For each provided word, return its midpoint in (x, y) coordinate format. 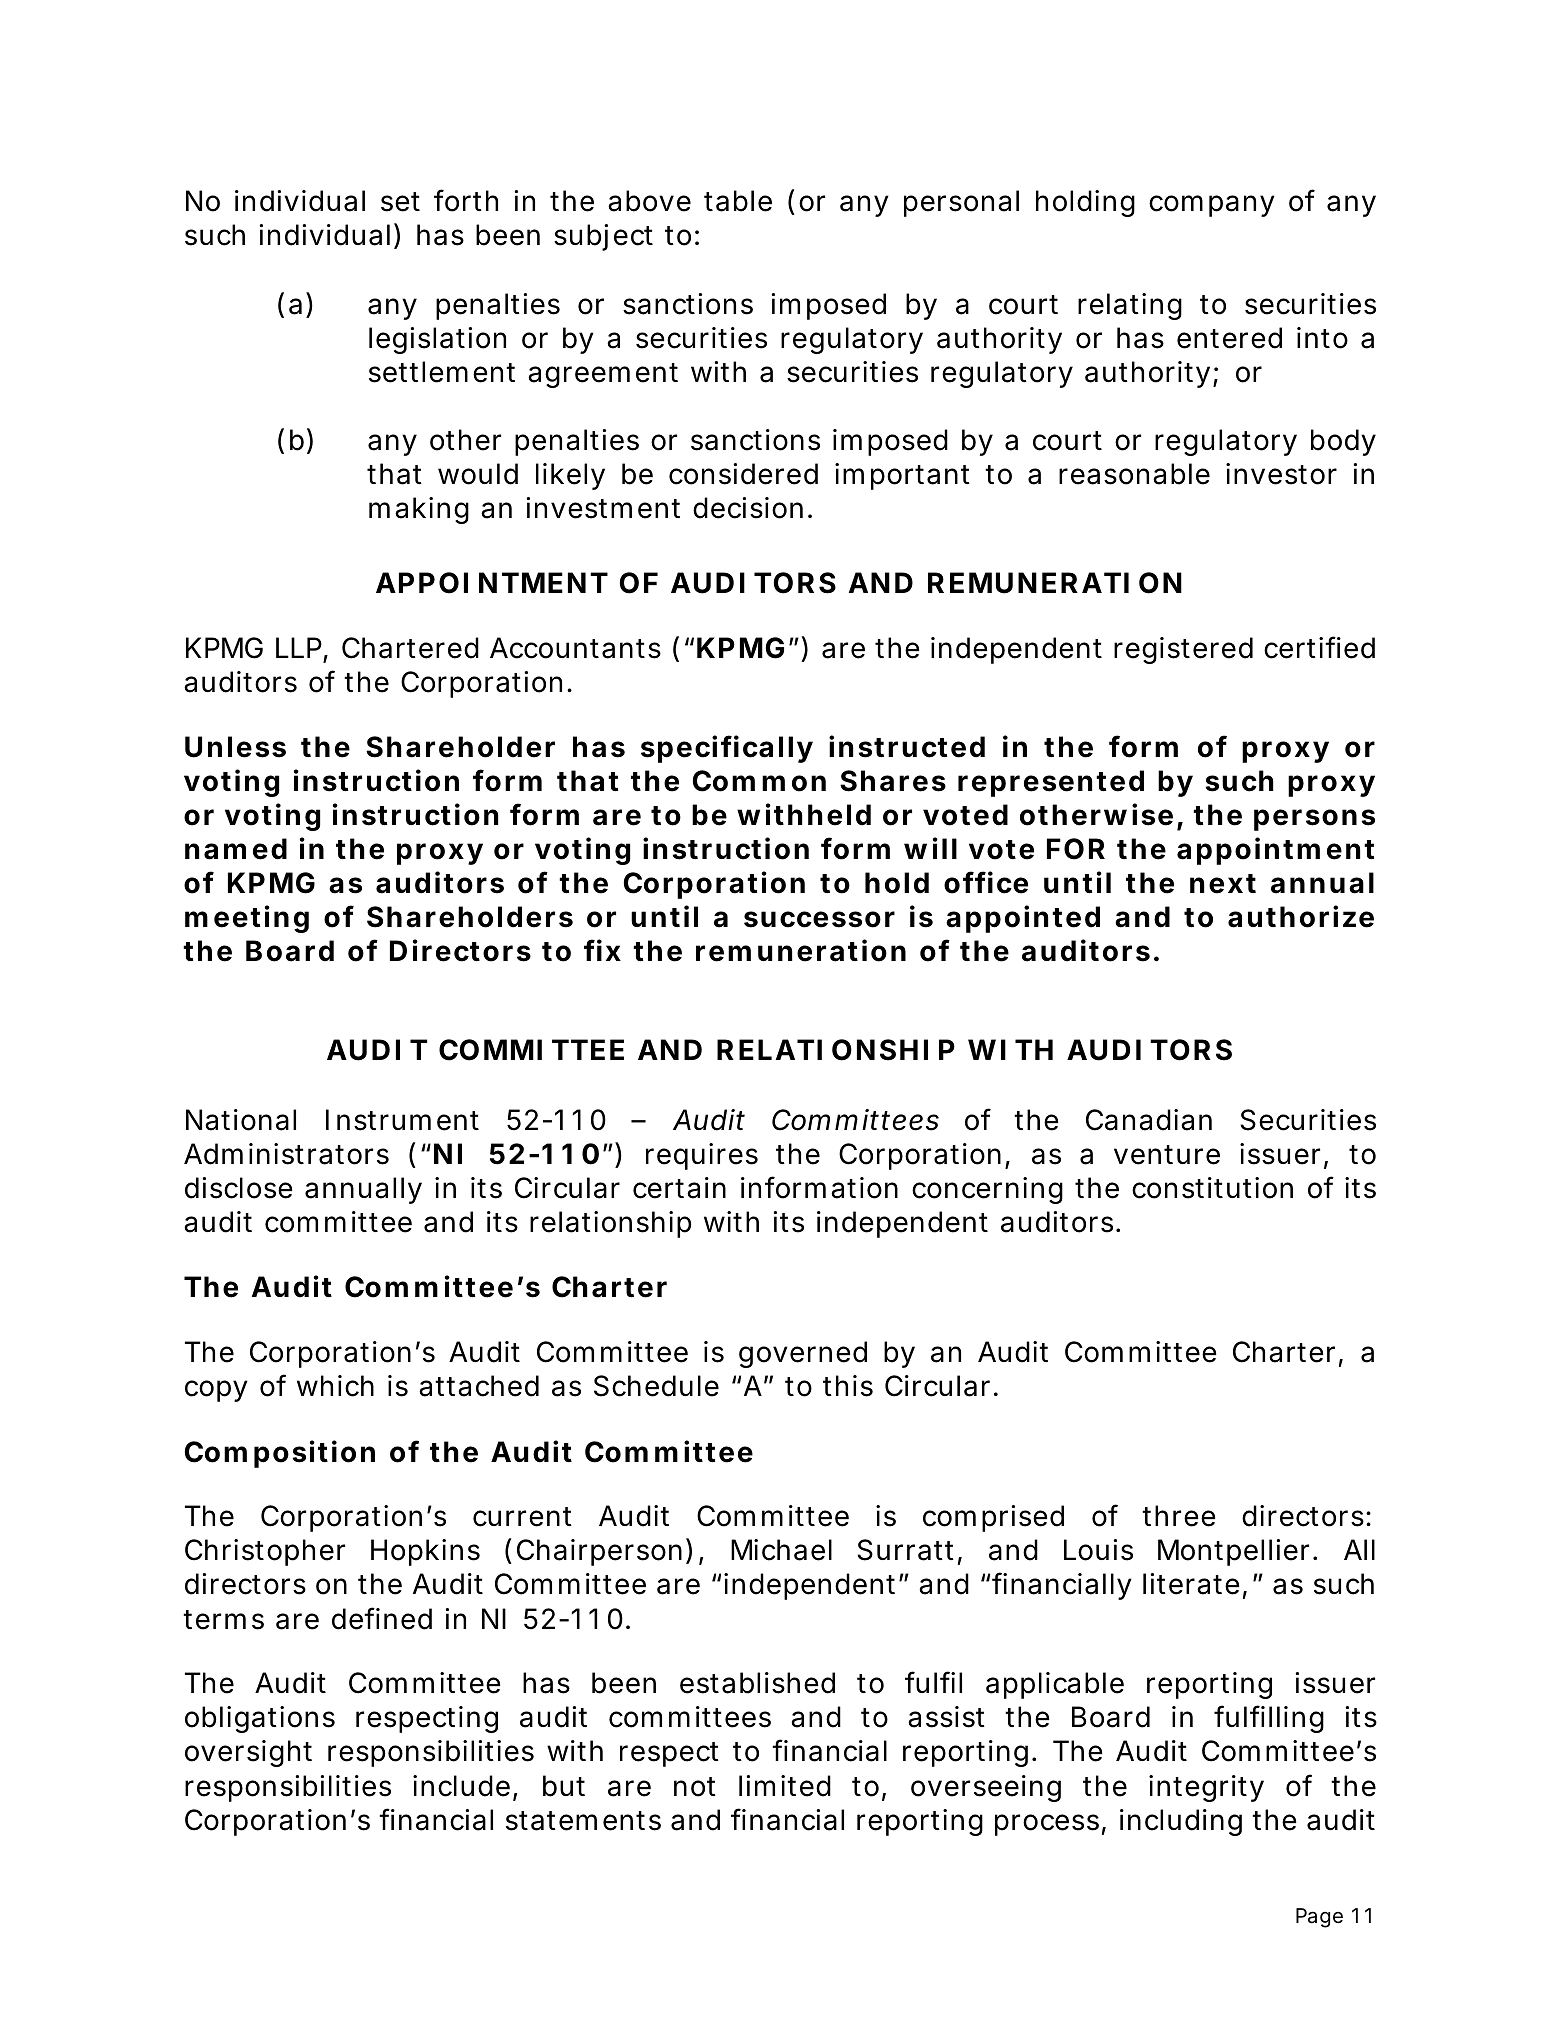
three (1179, 1516)
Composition (279, 1454)
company (1212, 206)
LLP (299, 647)
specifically (727, 749)
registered (1183, 650)
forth (466, 200)
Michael (781, 1550)
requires (702, 1156)
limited (785, 1786)
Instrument (402, 1120)
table (738, 201)
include (461, 1786)
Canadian (1149, 1120)
